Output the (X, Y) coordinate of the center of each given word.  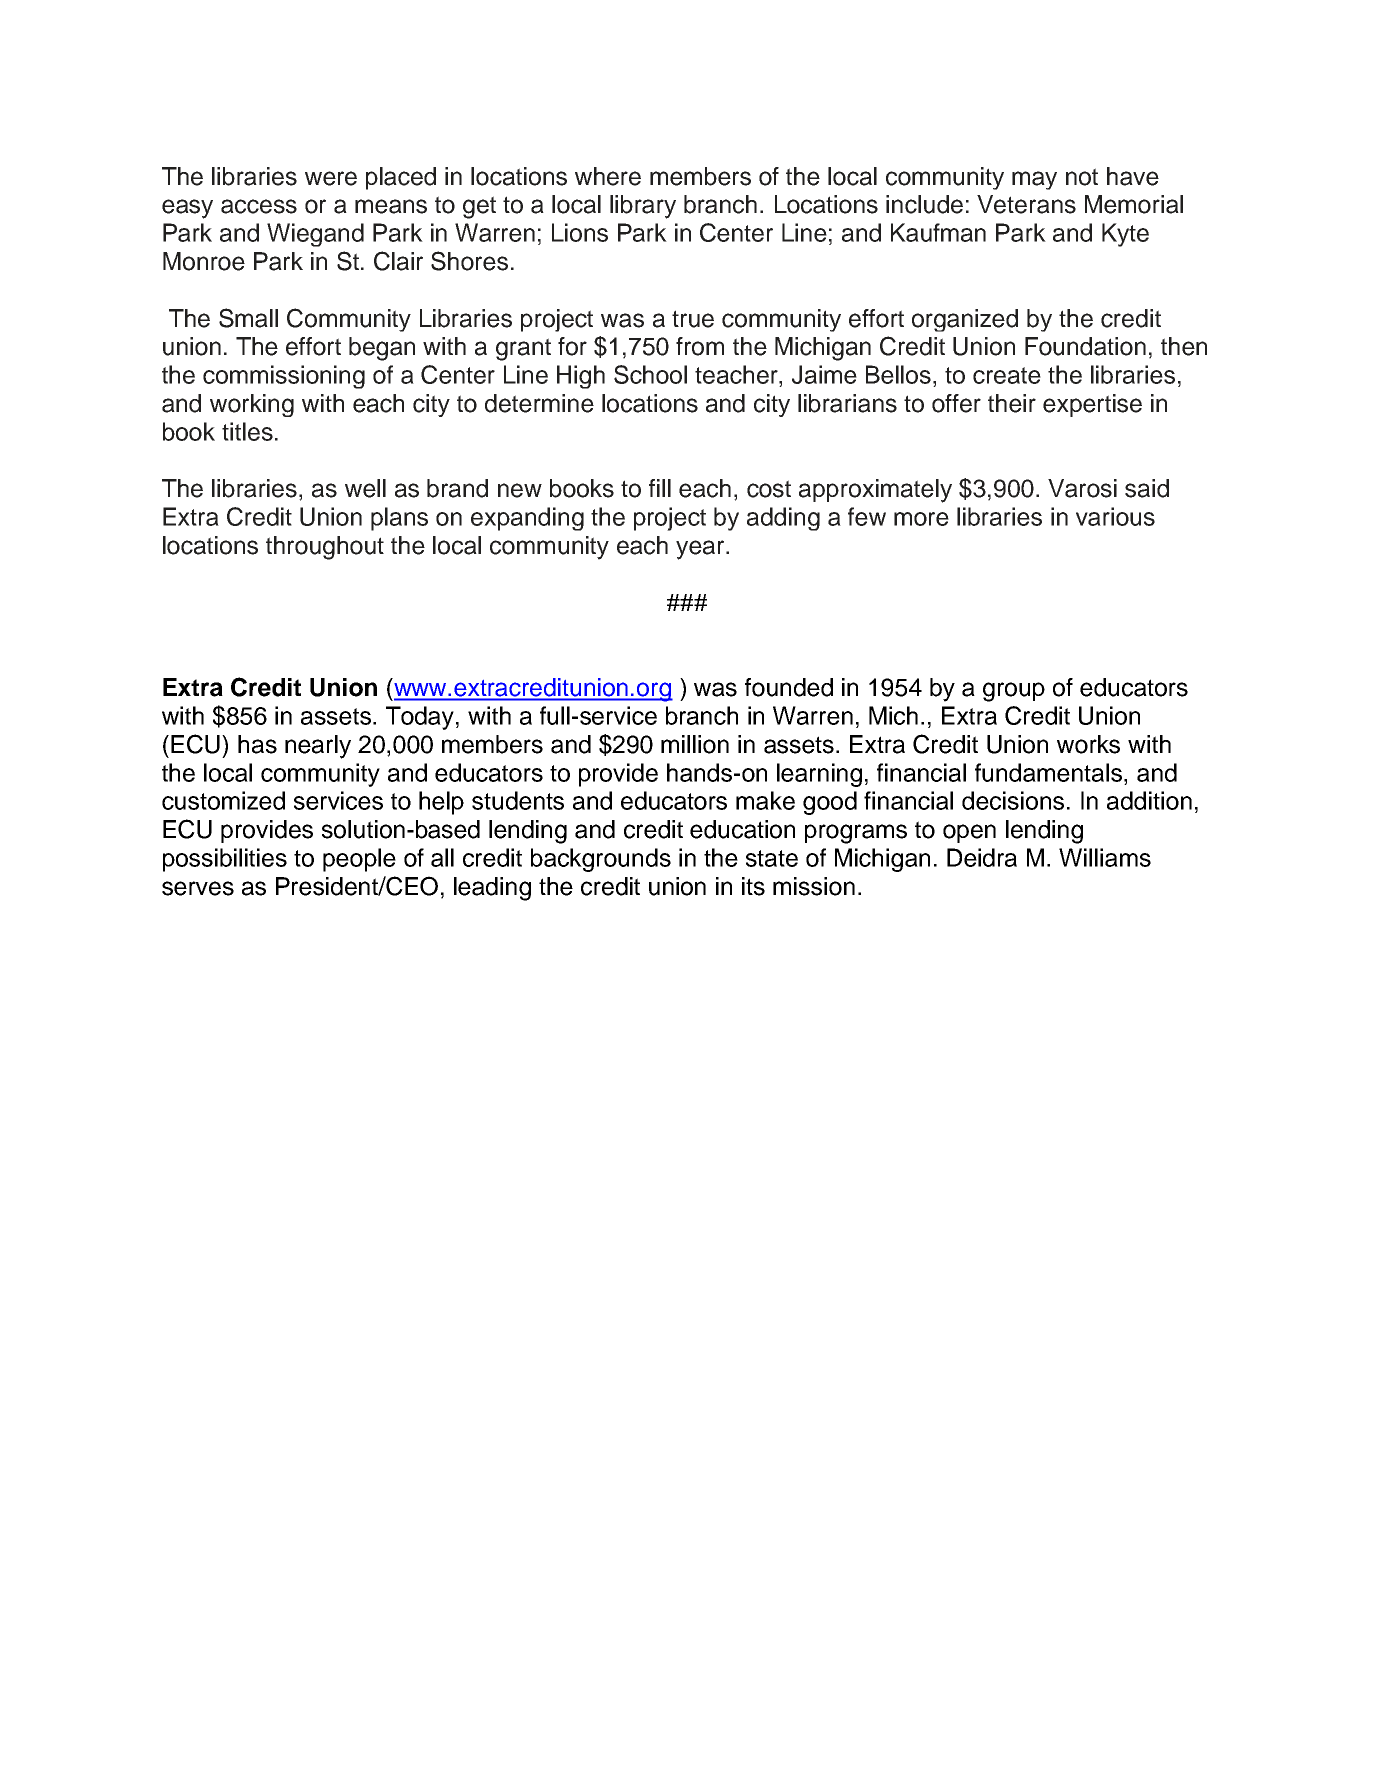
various (1115, 516)
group (1014, 692)
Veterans (1026, 204)
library (643, 207)
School (650, 374)
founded (789, 687)
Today (420, 718)
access (259, 206)
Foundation (1085, 346)
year (701, 550)
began (382, 349)
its (753, 886)
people (359, 860)
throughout (325, 548)
